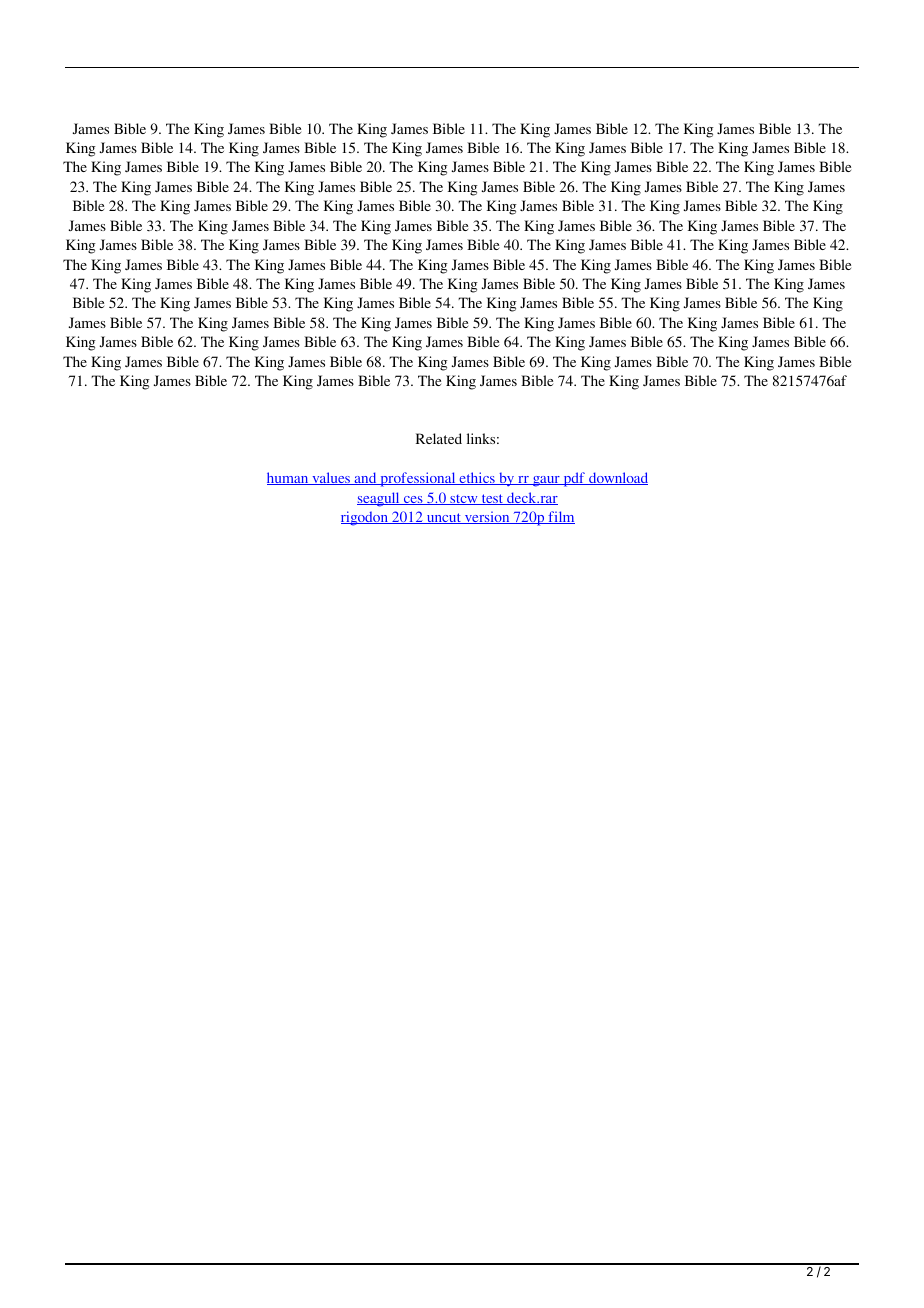 The width and height of the screenshot is (924, 1308). I want to click on film, so click(560, 517).
